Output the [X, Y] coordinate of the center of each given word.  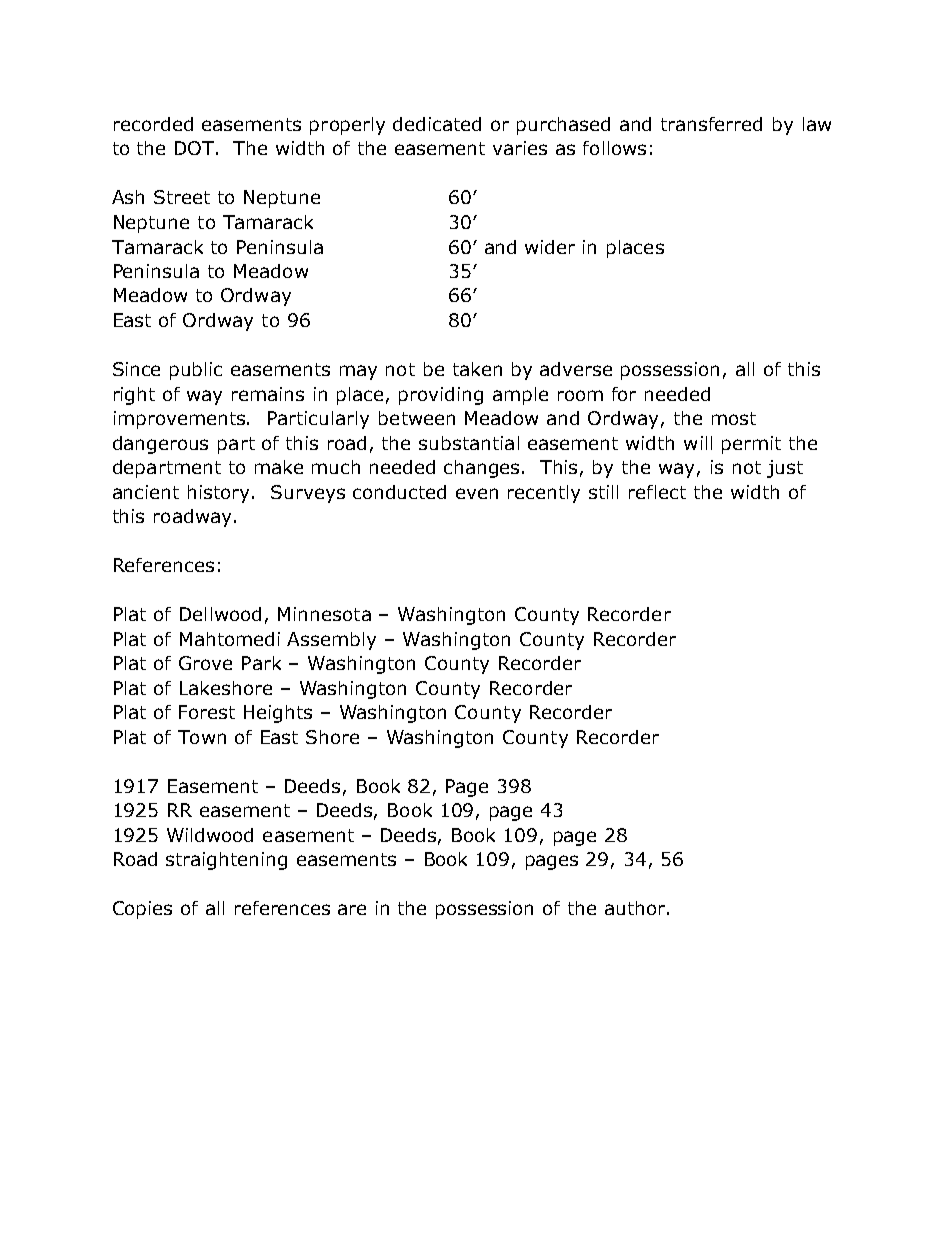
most [734, 418]
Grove [205, 663]
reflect [657, 492]
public [196, 371]
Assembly [331, 641]
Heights [278, 714]
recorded [153, 124]
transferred [711, 124]
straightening [226, 861]
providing [441, 396]
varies [520, 148]
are [352, 909]
